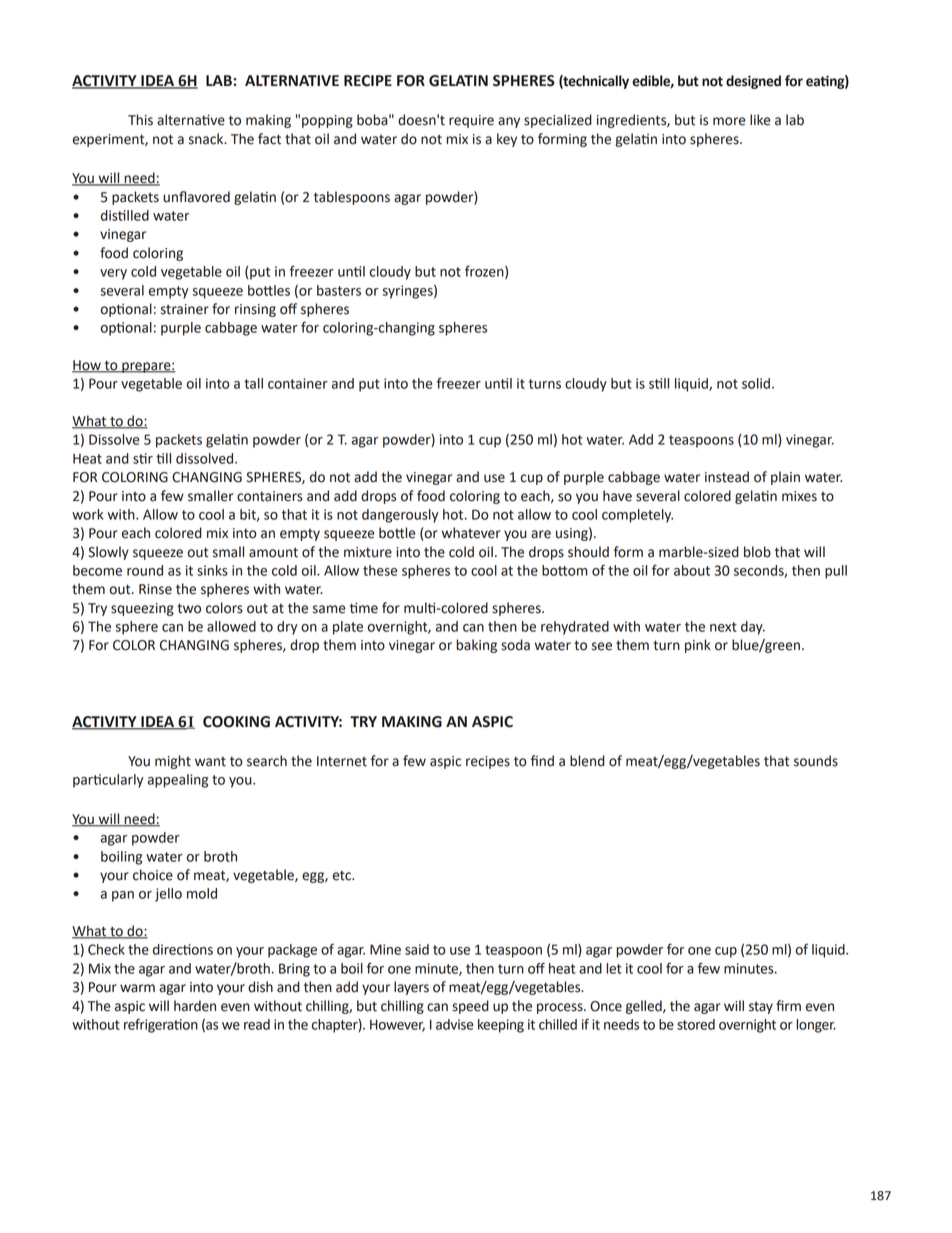  I want to click on require, so click(471, 121).
